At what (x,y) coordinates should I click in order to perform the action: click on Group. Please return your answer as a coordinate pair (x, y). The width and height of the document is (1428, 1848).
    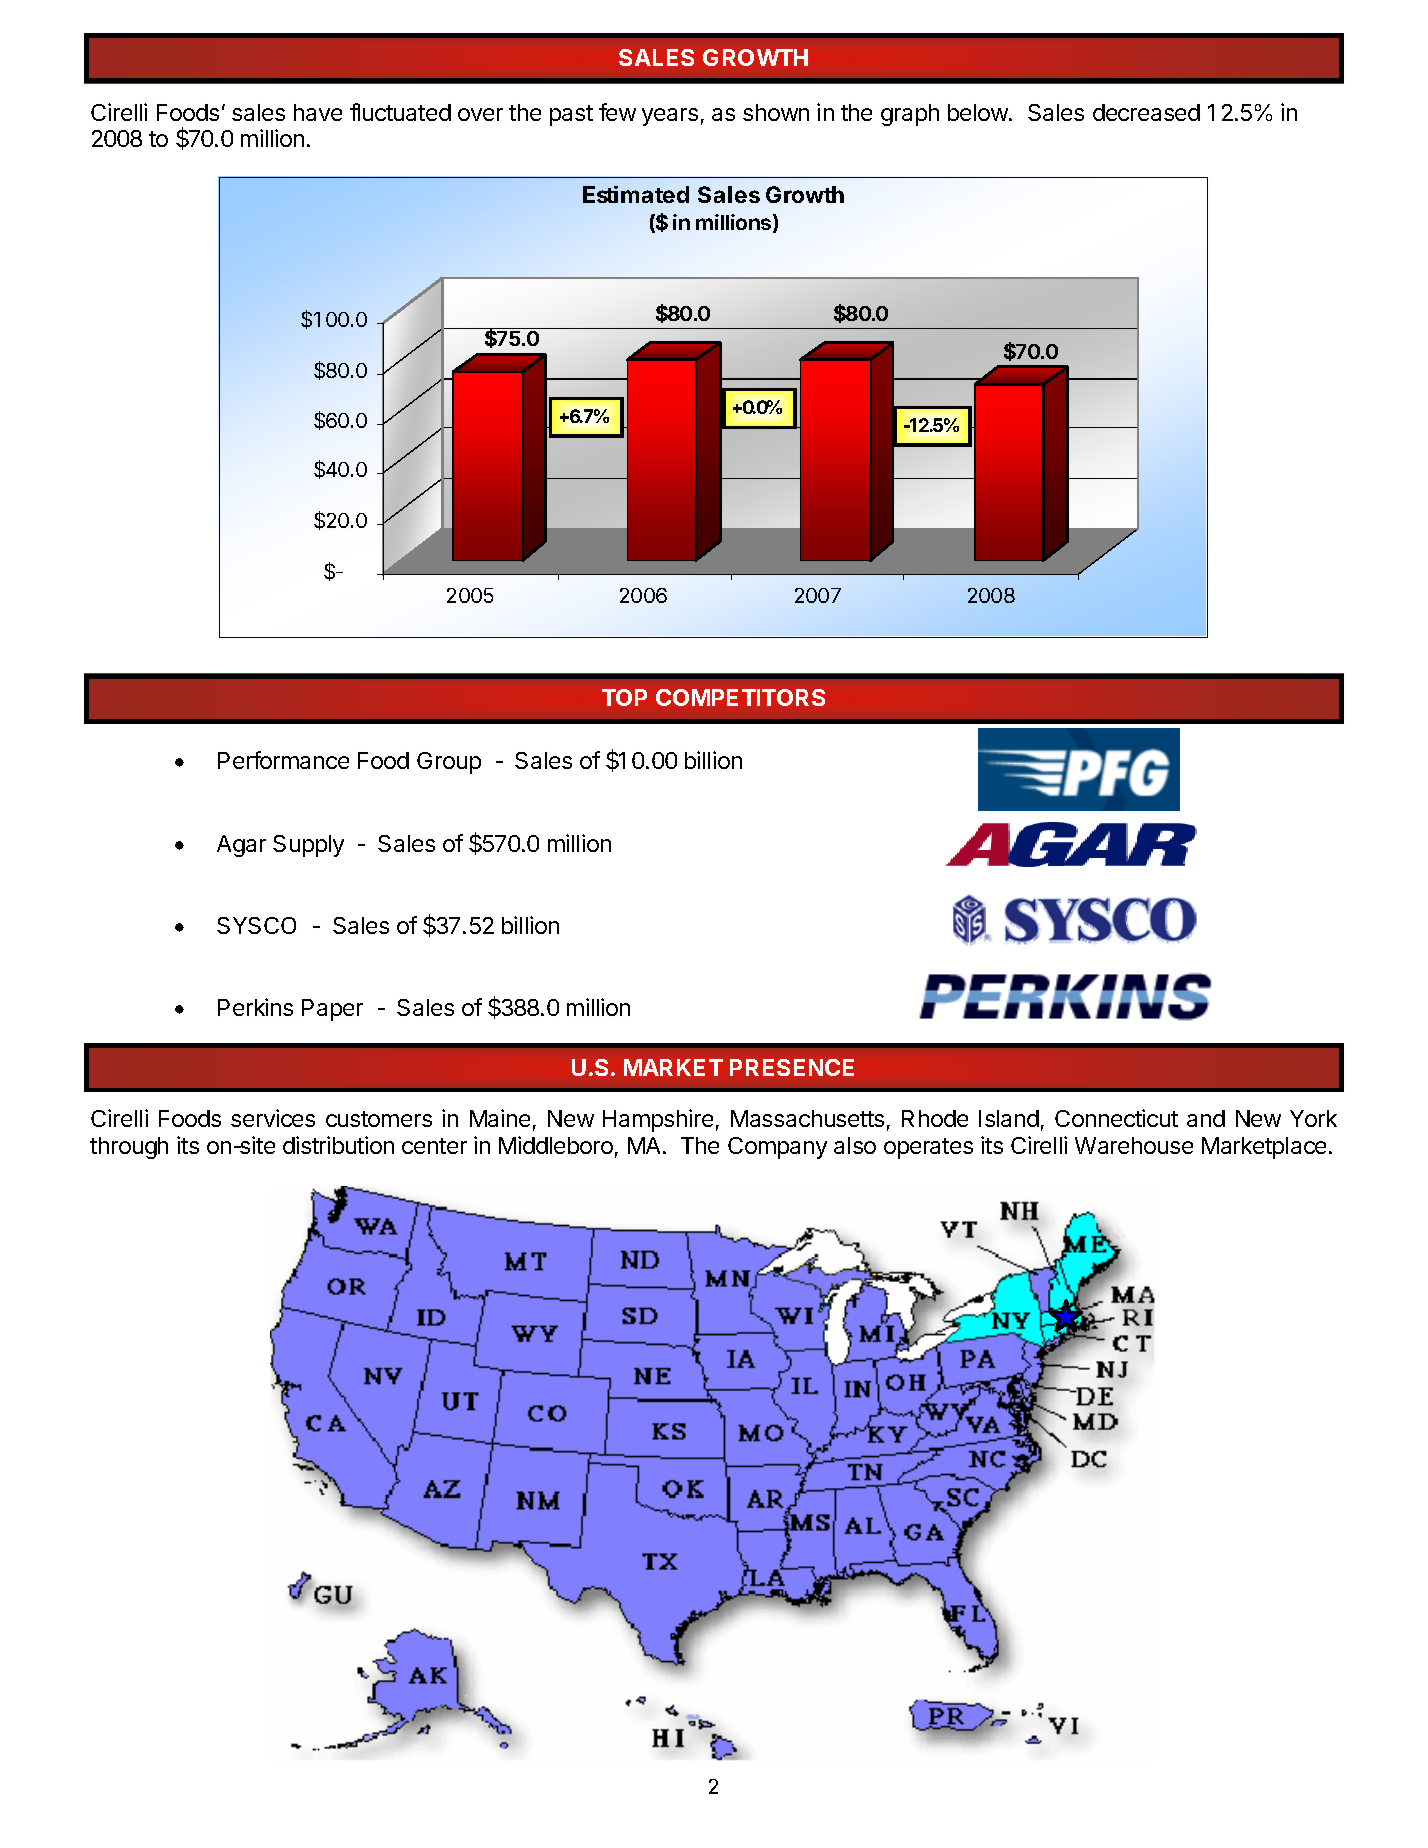
    Looking at the image, I should click on (449, 763).
